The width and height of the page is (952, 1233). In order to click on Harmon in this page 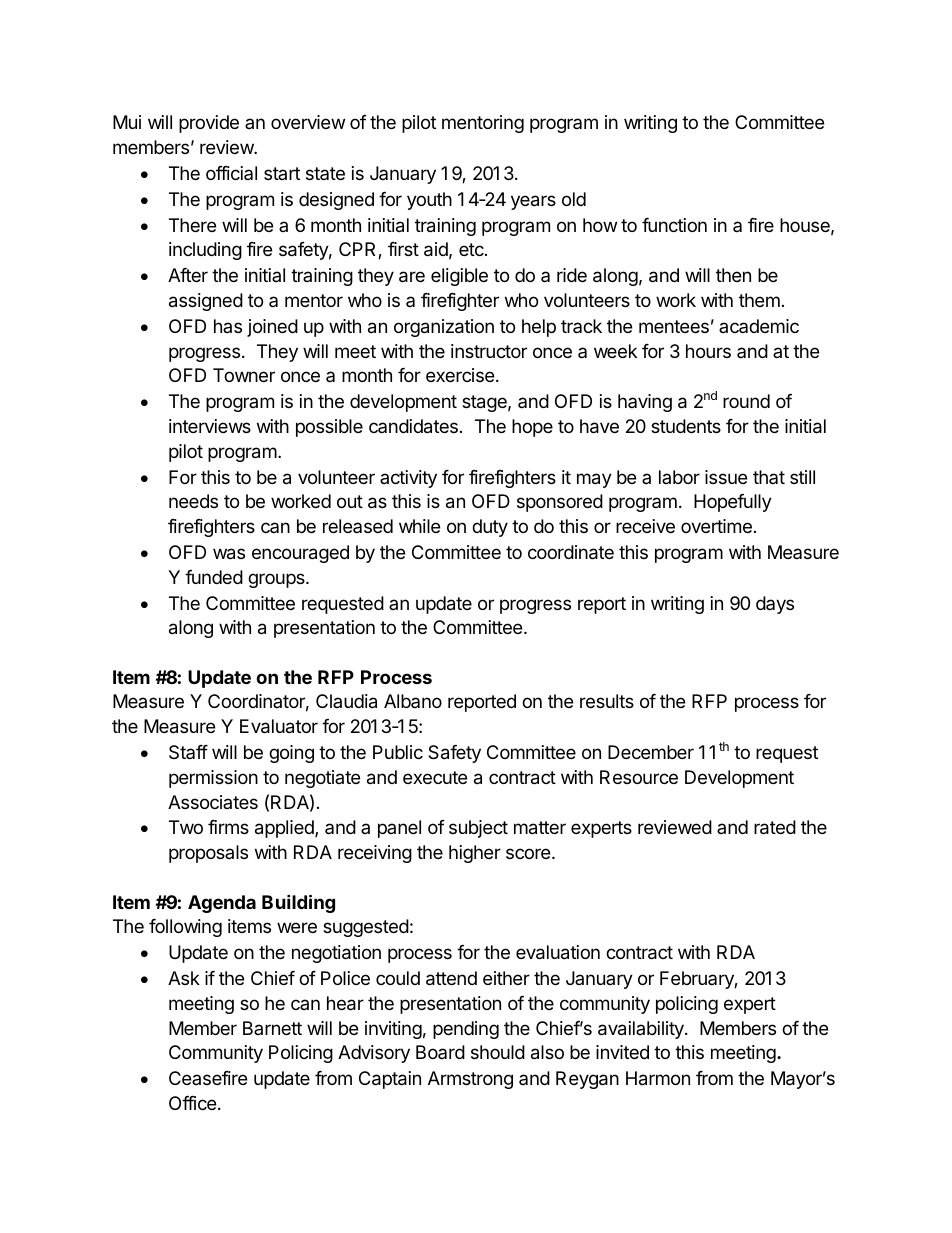, I will do `click(658, 1078)`.
